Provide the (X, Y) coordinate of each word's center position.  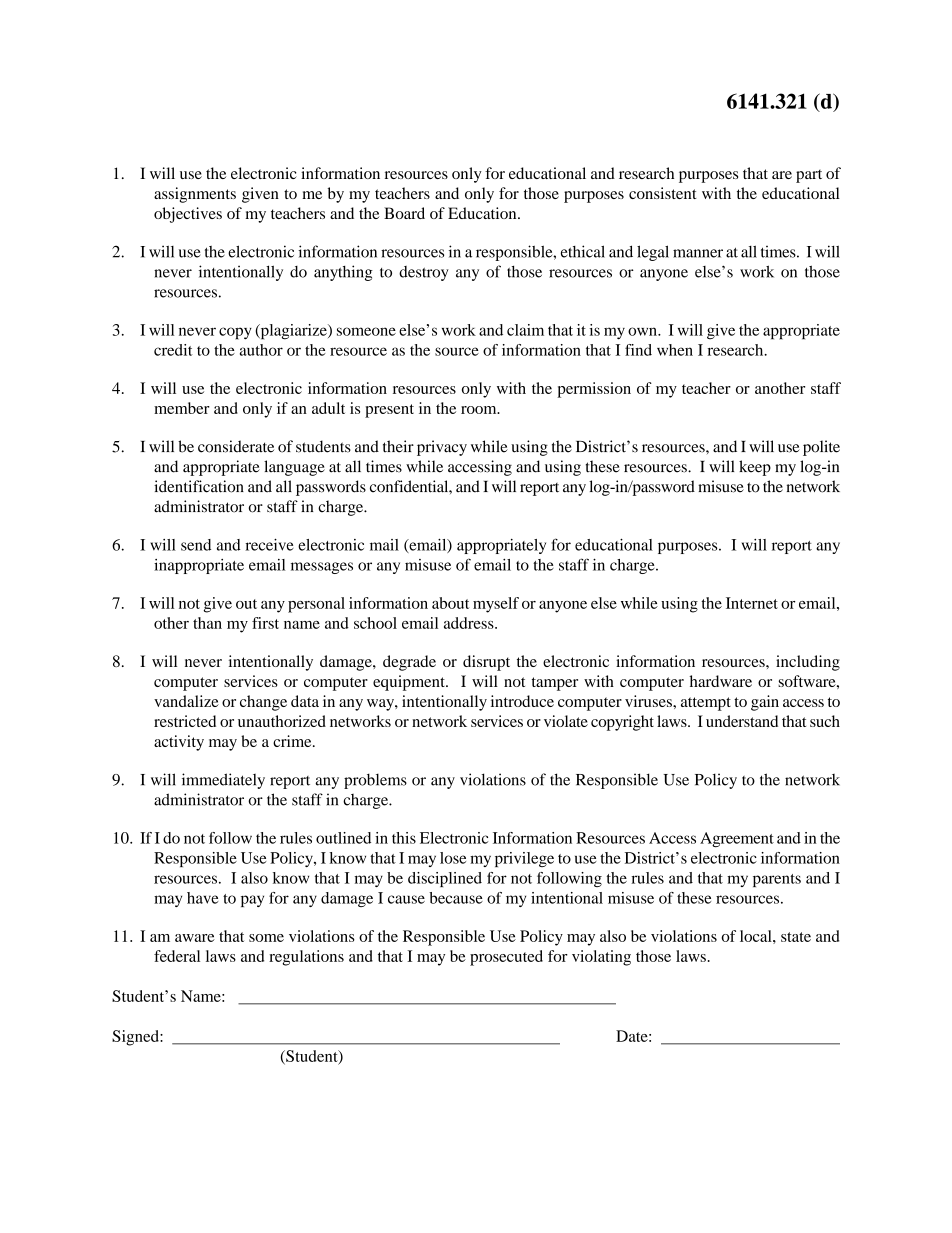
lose (453, 858)
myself (496, 605)
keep (755, 468)
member (182, 408)
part (809, 176)
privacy (442, 448)
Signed (136, 1038)
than (207, 623)
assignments (195, 195)
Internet (752, 603)
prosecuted (506, 958)
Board (404, 213)
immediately (223, 781)
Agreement (737, 839)
